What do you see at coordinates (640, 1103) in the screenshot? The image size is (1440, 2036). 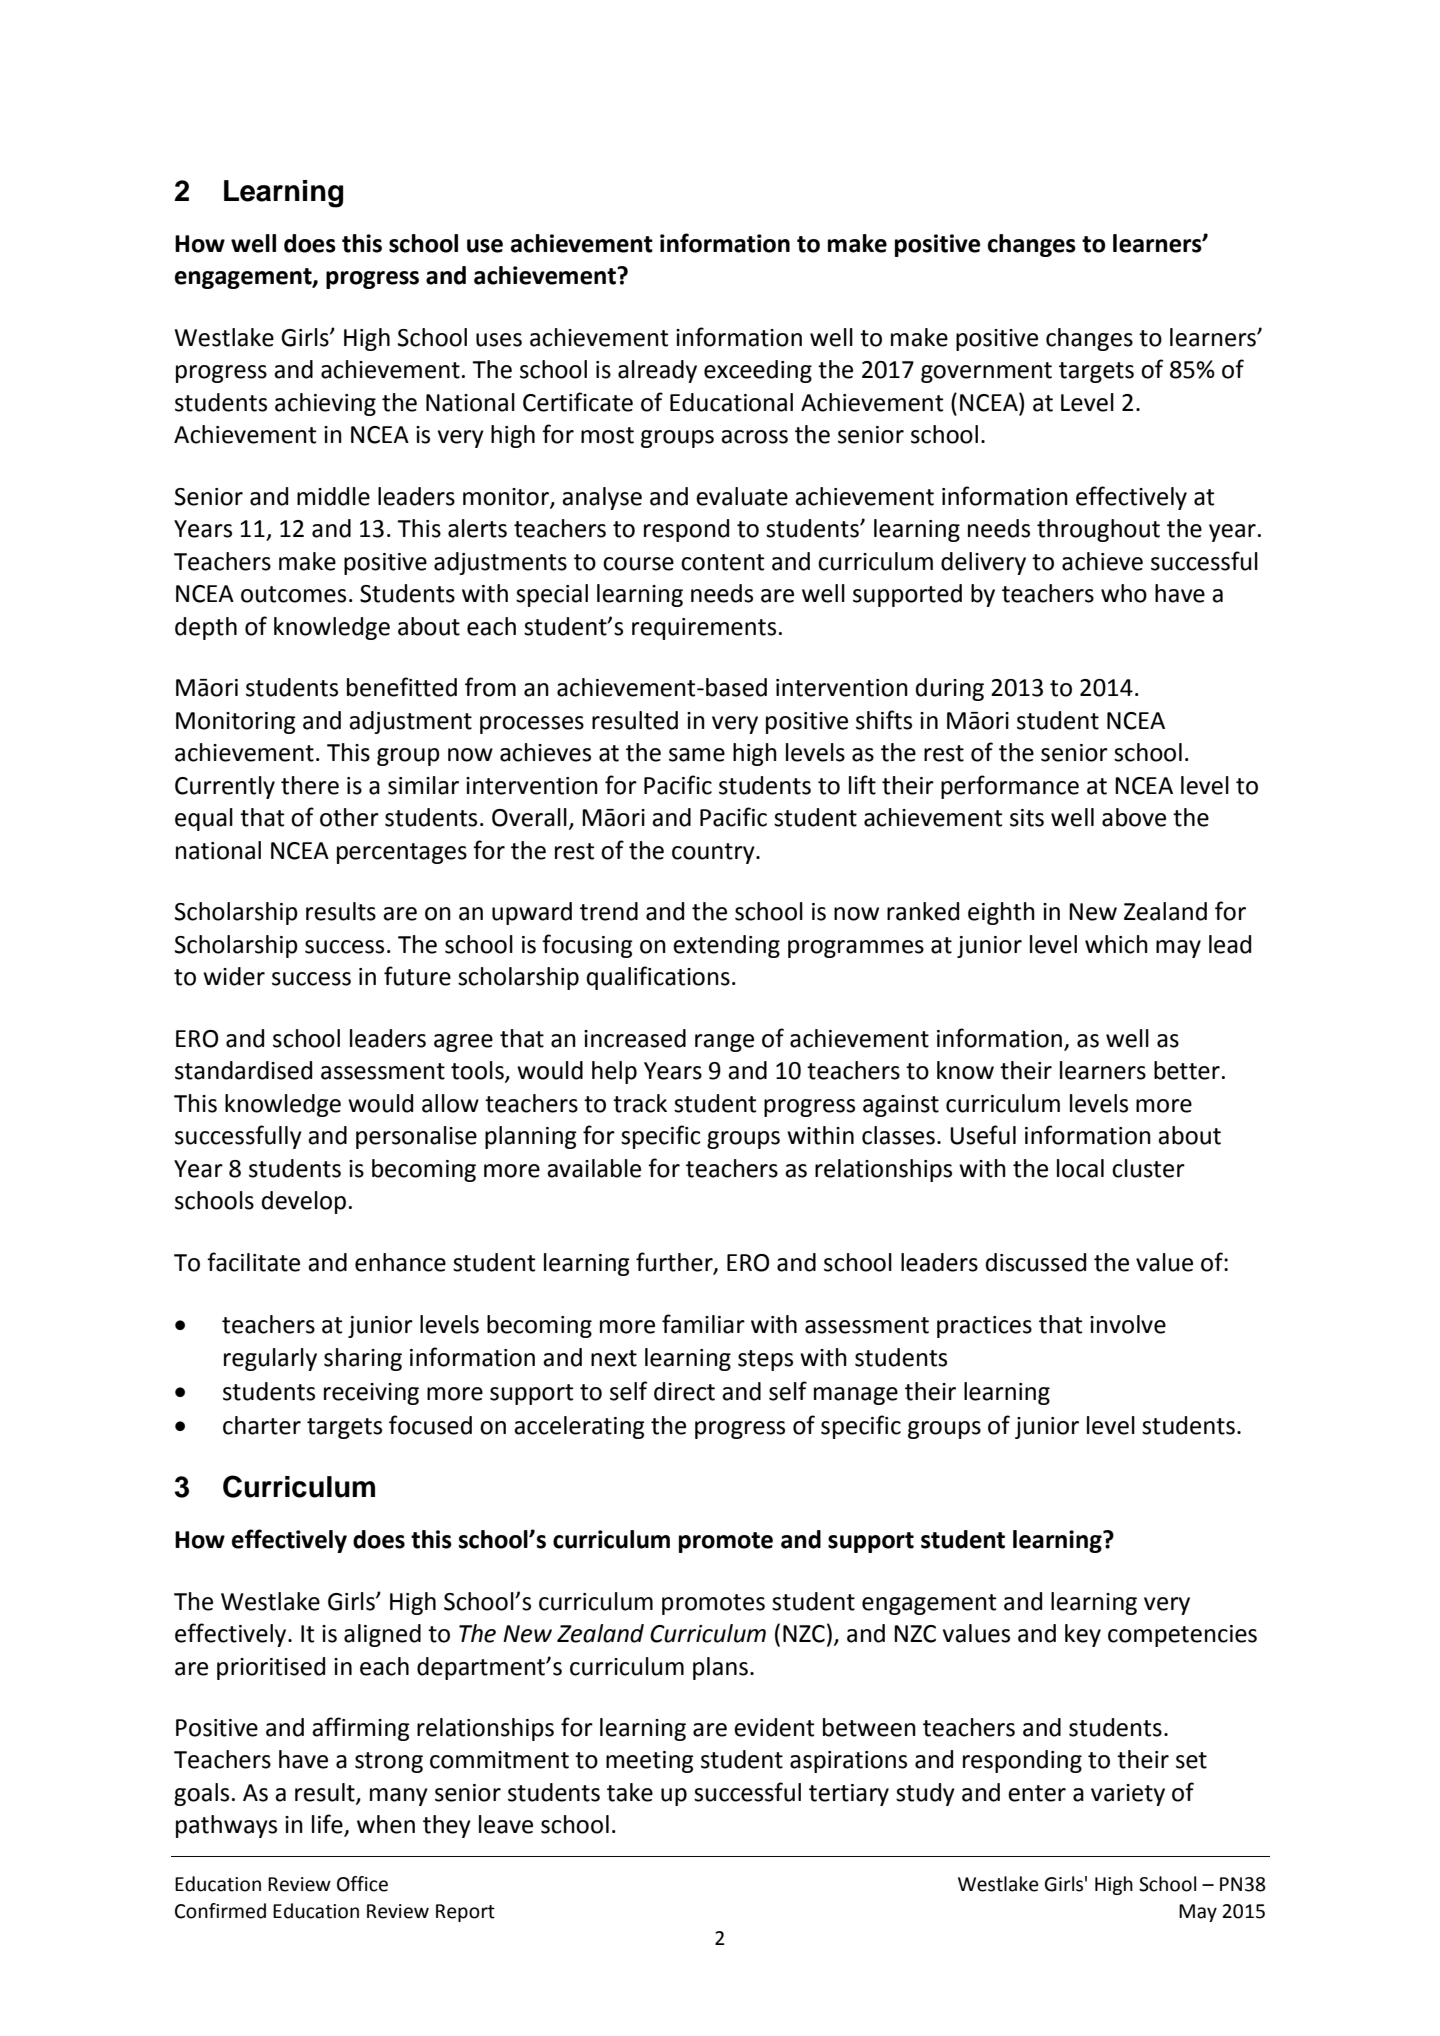 I see `track` at bounding box center [640, 1103].
